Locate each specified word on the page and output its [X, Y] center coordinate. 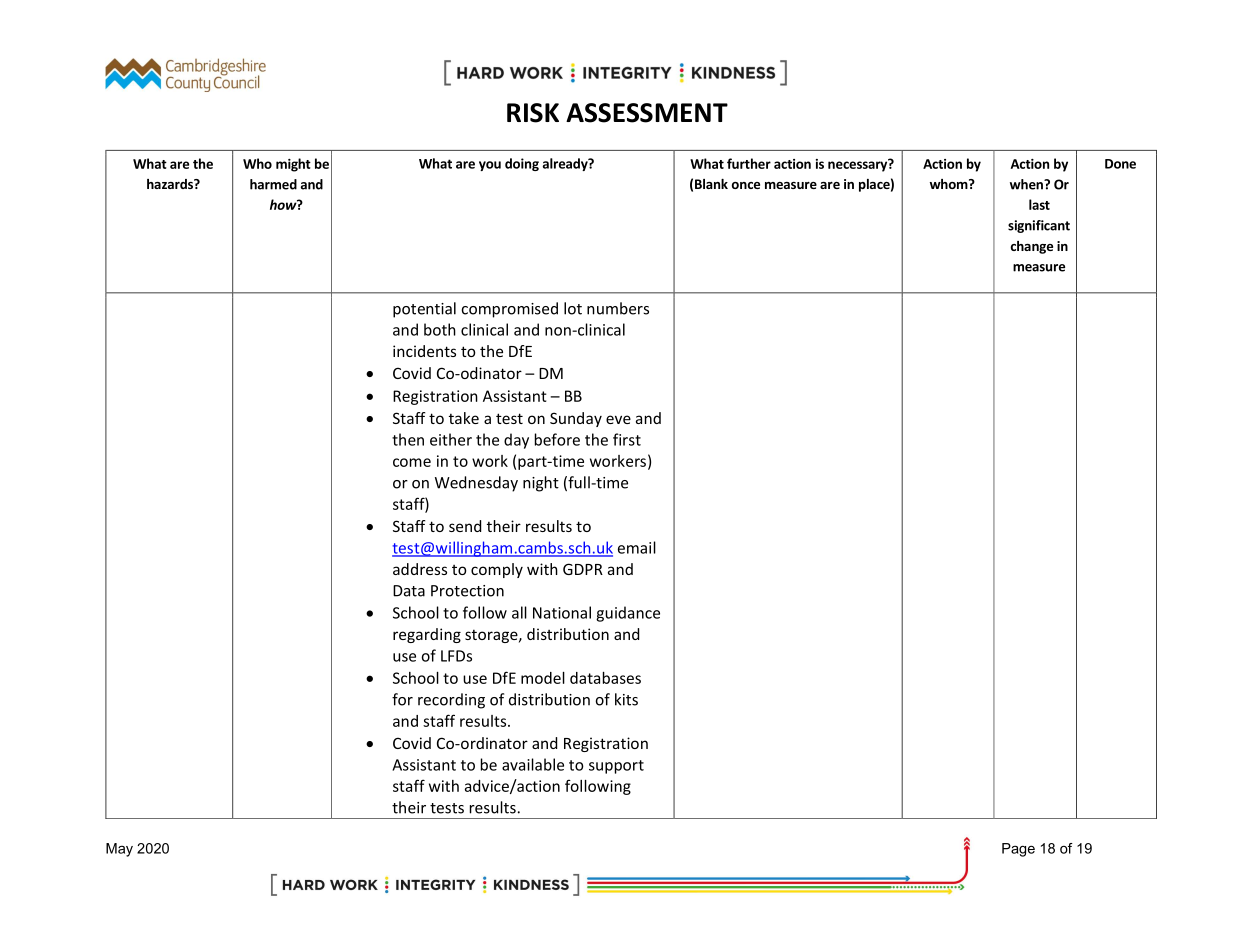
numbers [618, 308]
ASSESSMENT [647, 113]
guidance [628, 614]
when [1027, 184]
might [293, 165]
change [1031, 247]
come [412, 462]
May [119, 850]
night [541, 484]
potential [424, 310]
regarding [427, 635]
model [543, 678]
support [616, 767]
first [627, 439]
